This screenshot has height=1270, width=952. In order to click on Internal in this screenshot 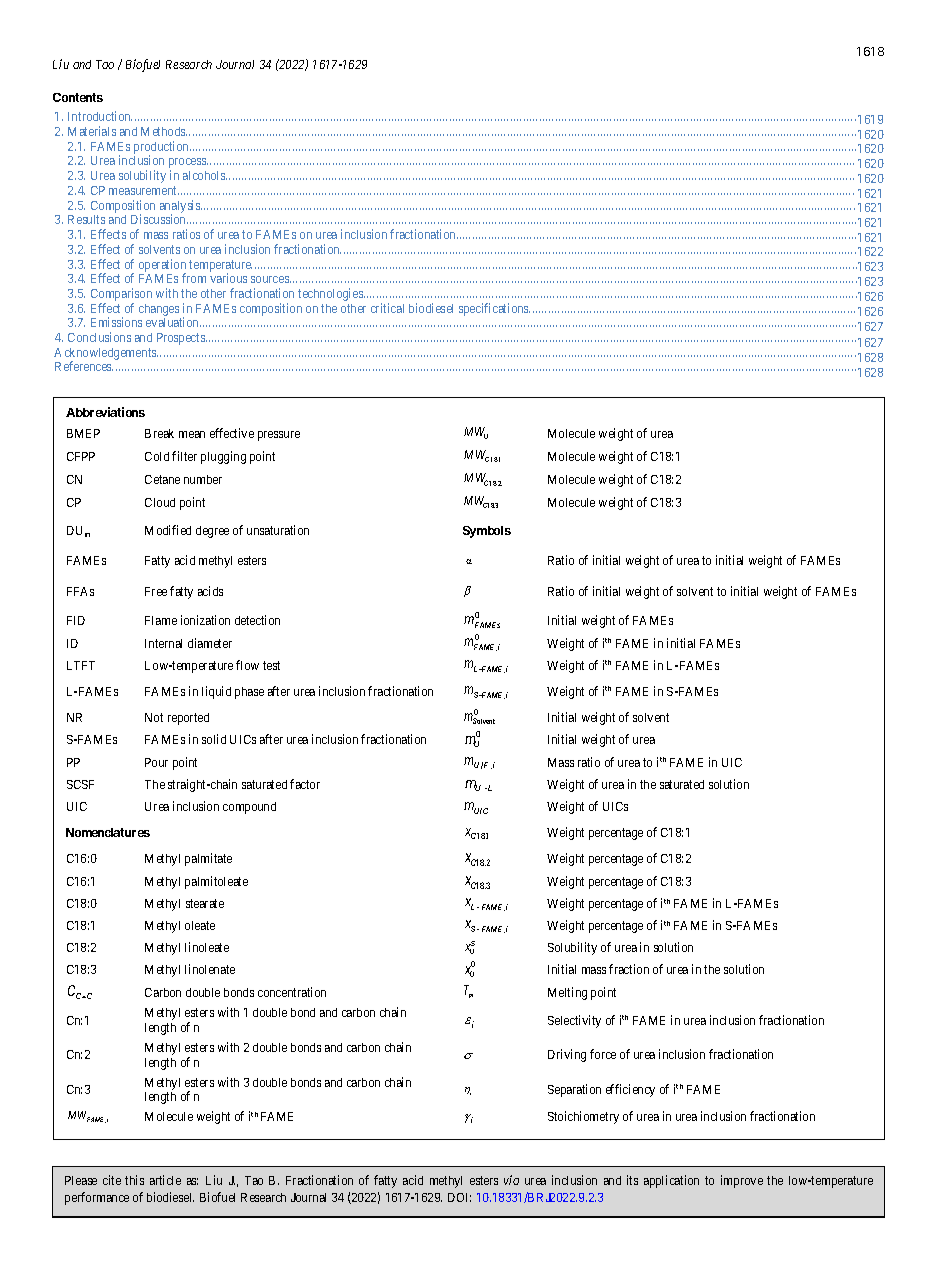, I will do `click(163, 643)`.
